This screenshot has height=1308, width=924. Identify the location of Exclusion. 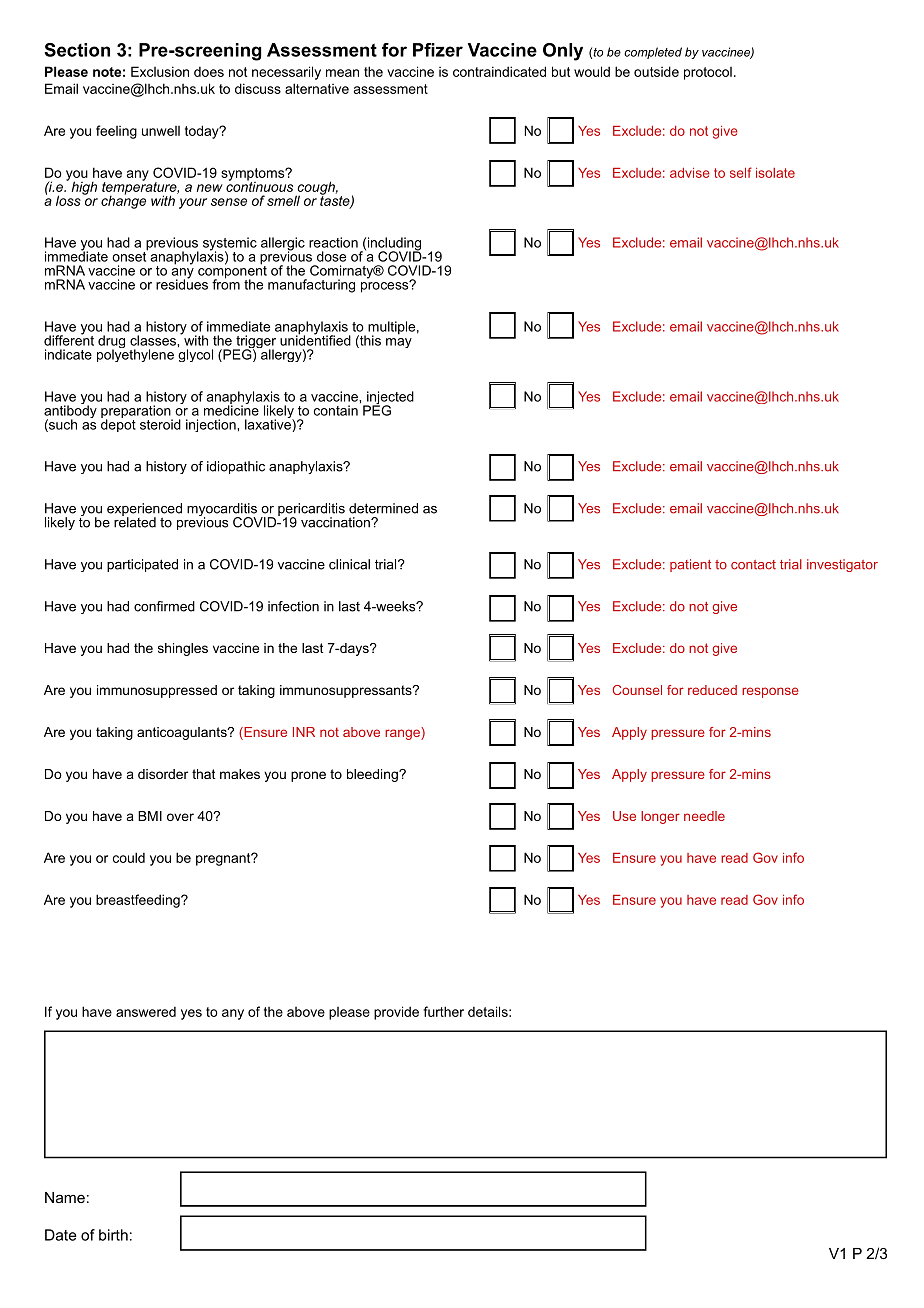
(160, 71).
